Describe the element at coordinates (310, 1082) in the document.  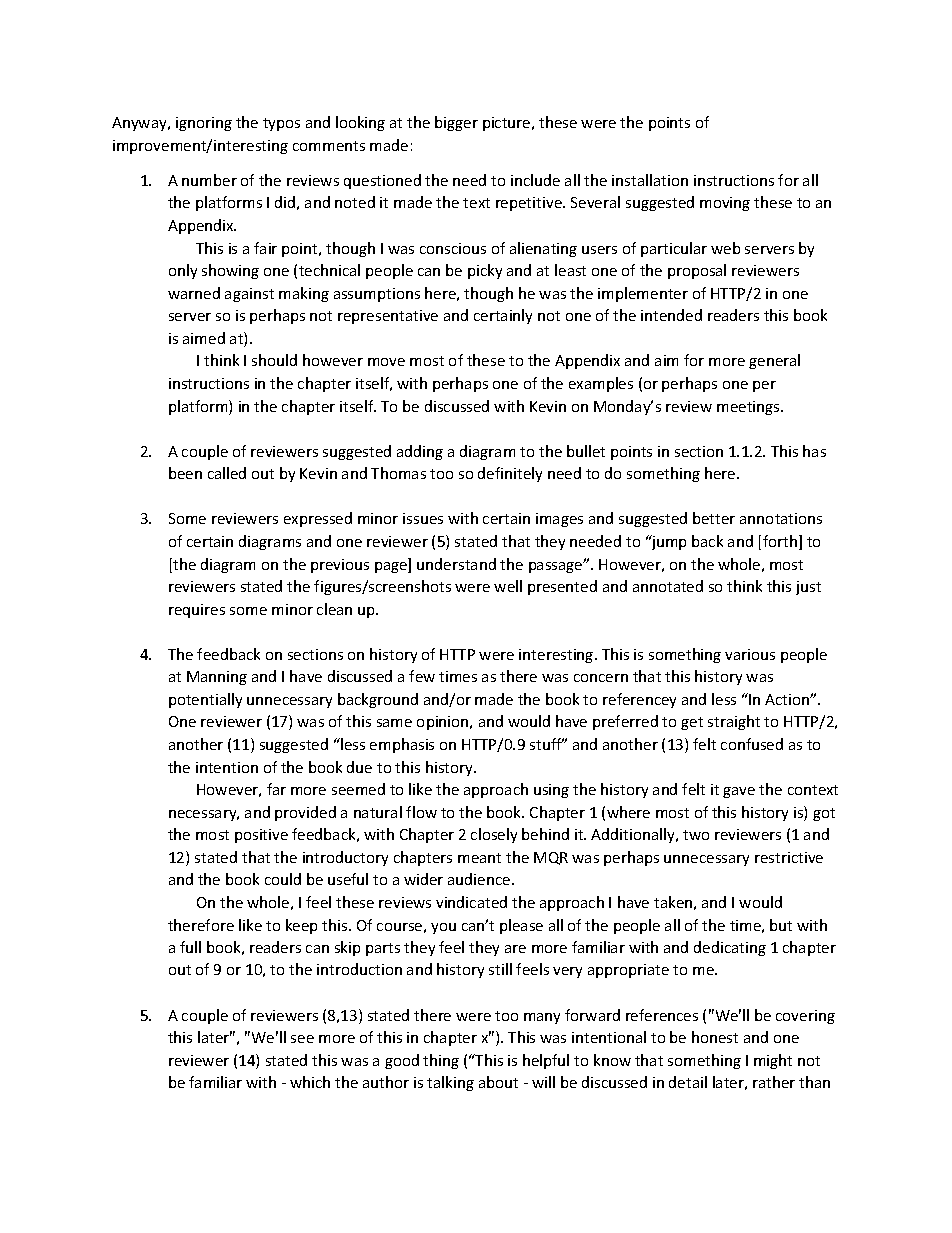
I see `which` at that location.
